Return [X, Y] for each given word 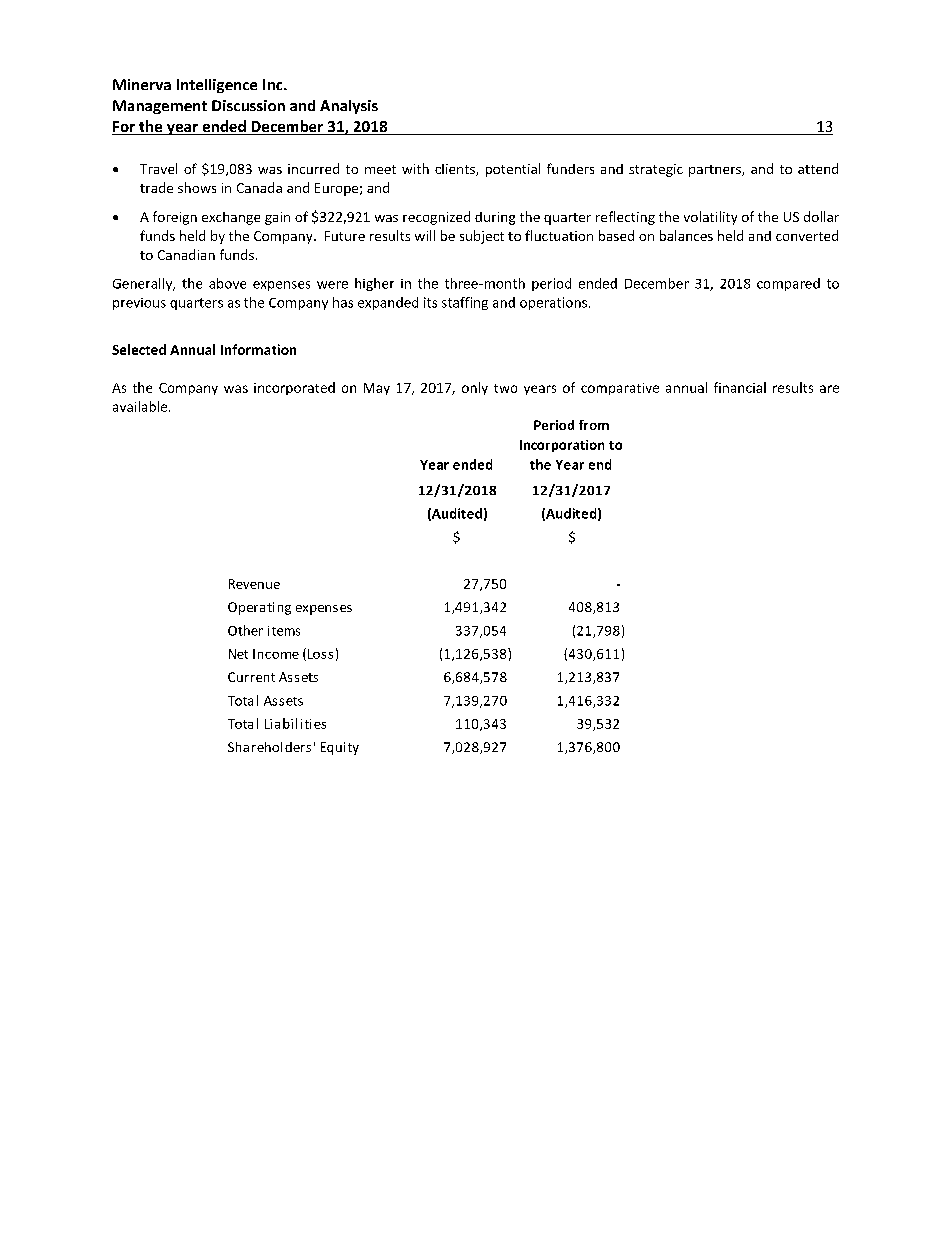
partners [716, 171]
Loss [320, 654]
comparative [620, 389]
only [475, 388]
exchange [231, 218]
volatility [710, 218]
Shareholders [269, 747]
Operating [259, 608]
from [594, 425]
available [141, 406]
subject [482, 237]
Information [258, 349]
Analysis [349, 107]
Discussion [248, 105]
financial [740, 387]
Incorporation [562, 446]
